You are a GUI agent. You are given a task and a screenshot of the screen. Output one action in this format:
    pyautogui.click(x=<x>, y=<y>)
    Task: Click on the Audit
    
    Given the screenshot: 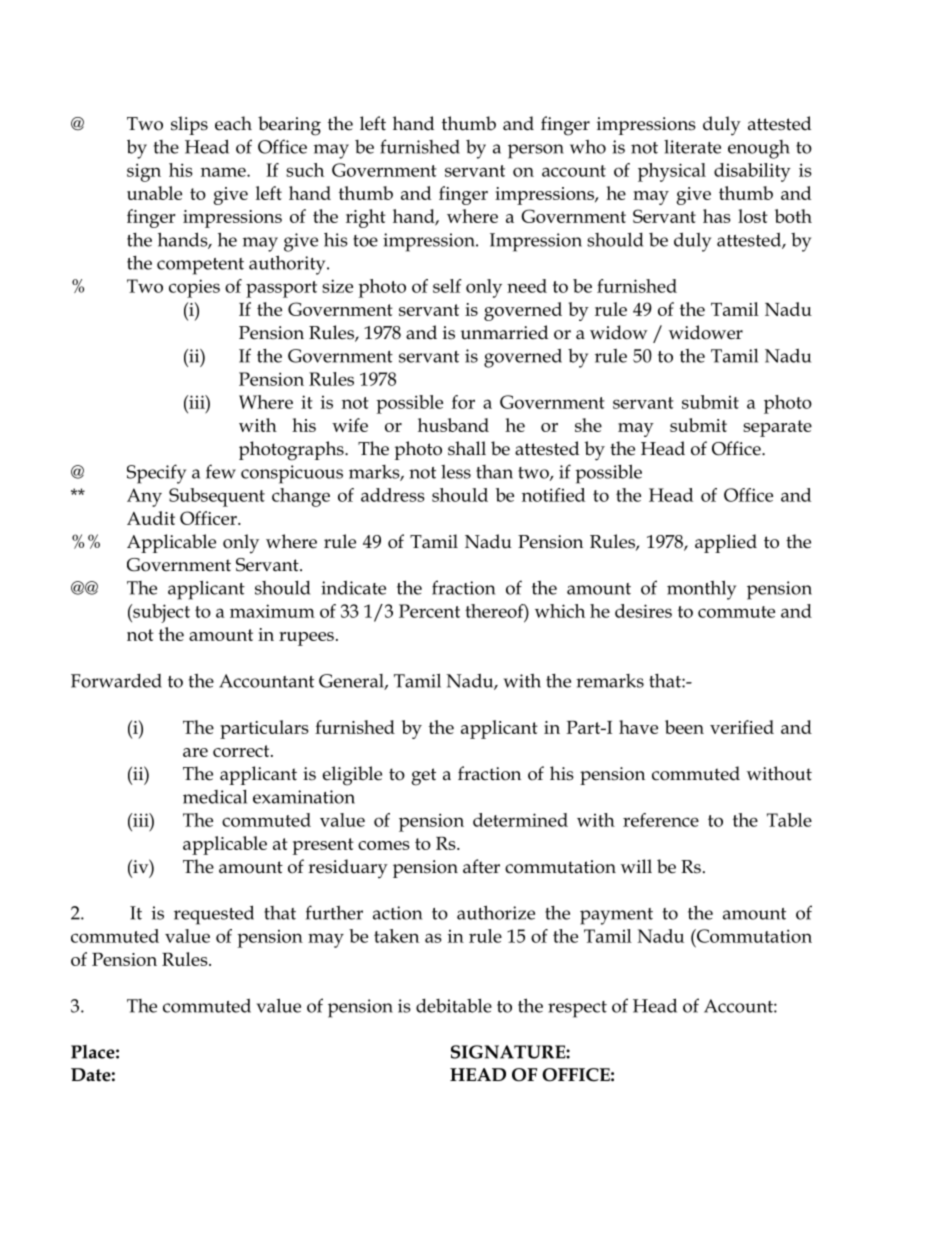 What is the action you would take?
    pyautogui.click(x=151, y=518)
